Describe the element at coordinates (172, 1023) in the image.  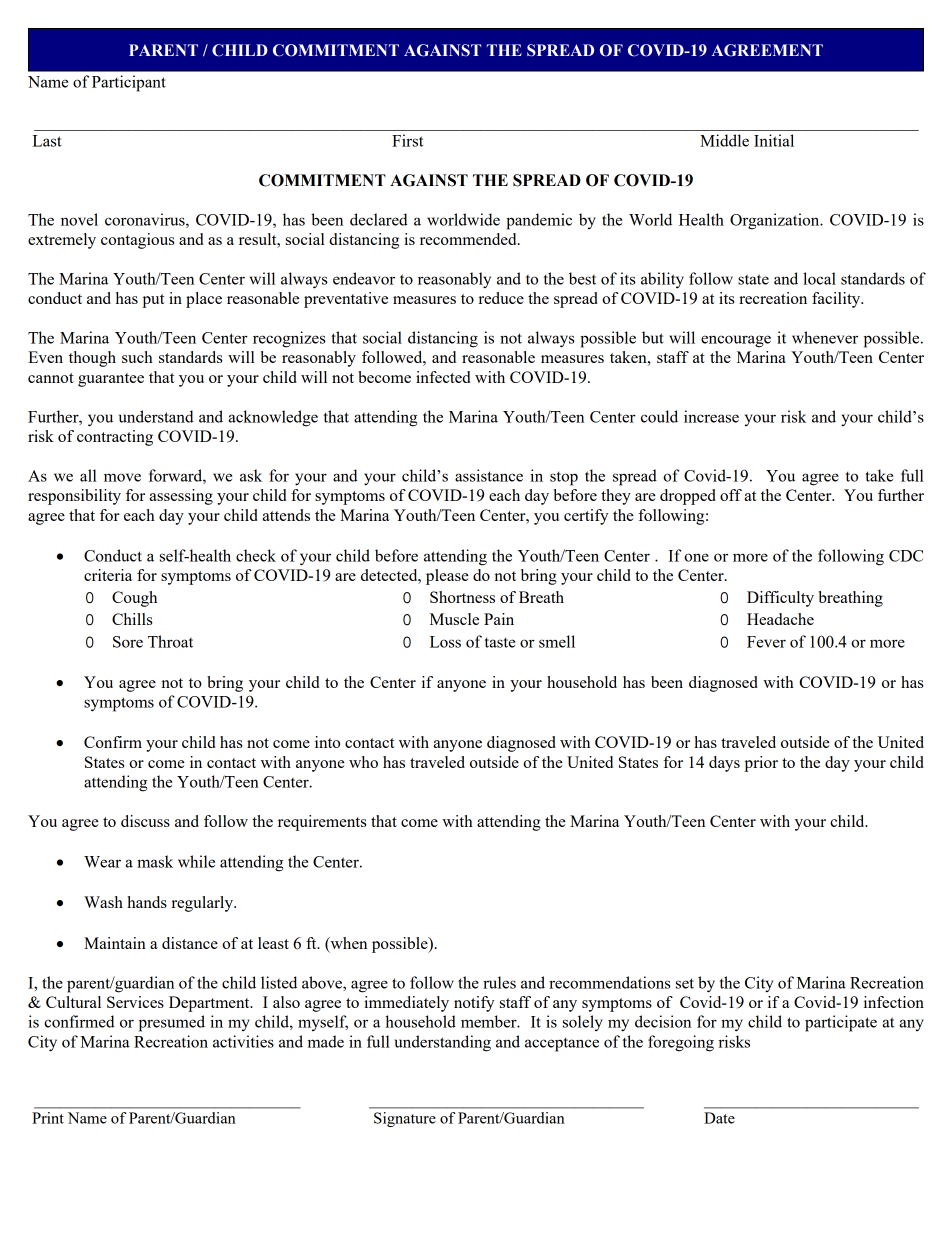
I see `presumed` at that location.
